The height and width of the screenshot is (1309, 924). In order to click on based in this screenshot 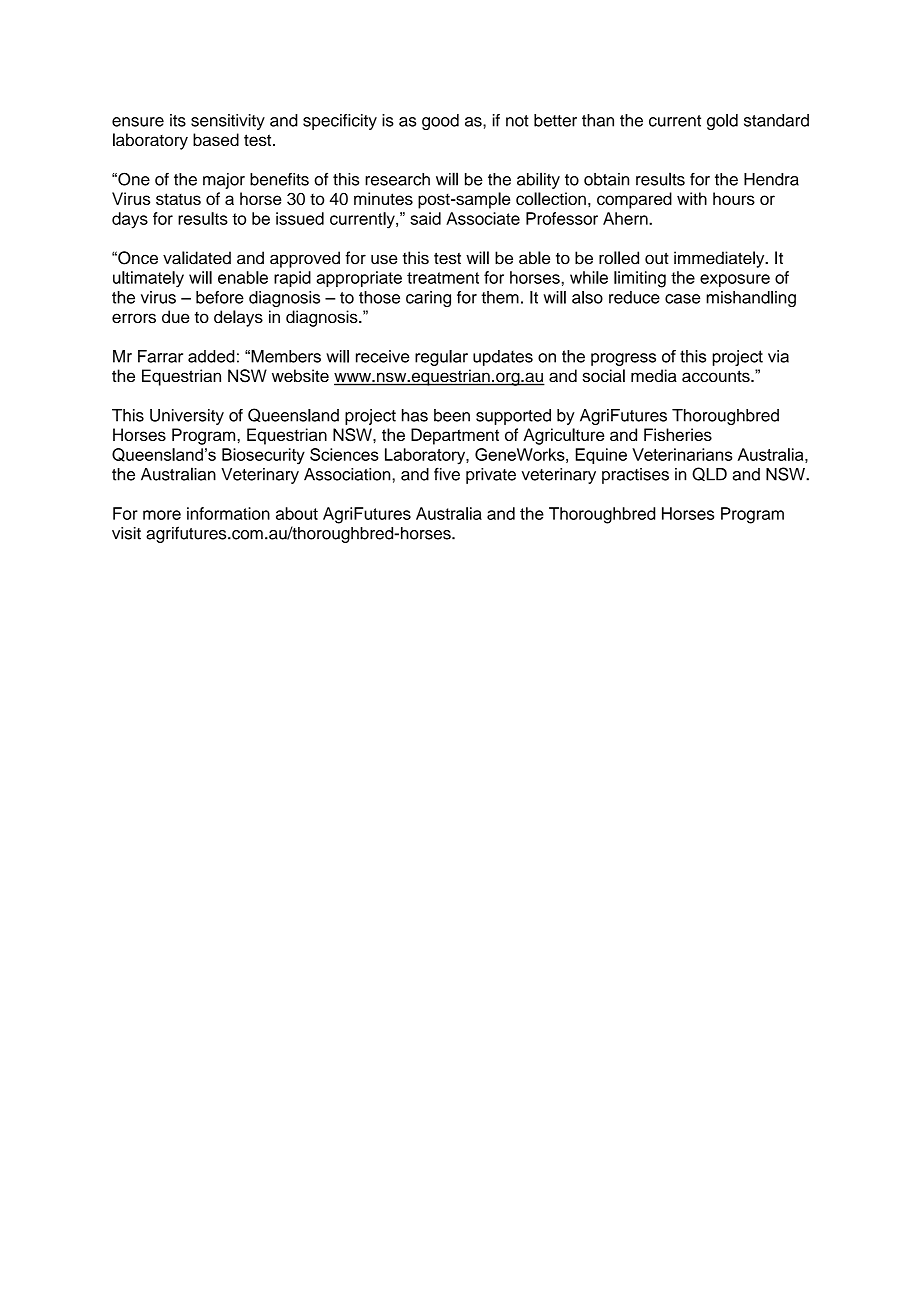, I will do `click(216, 139)`.
